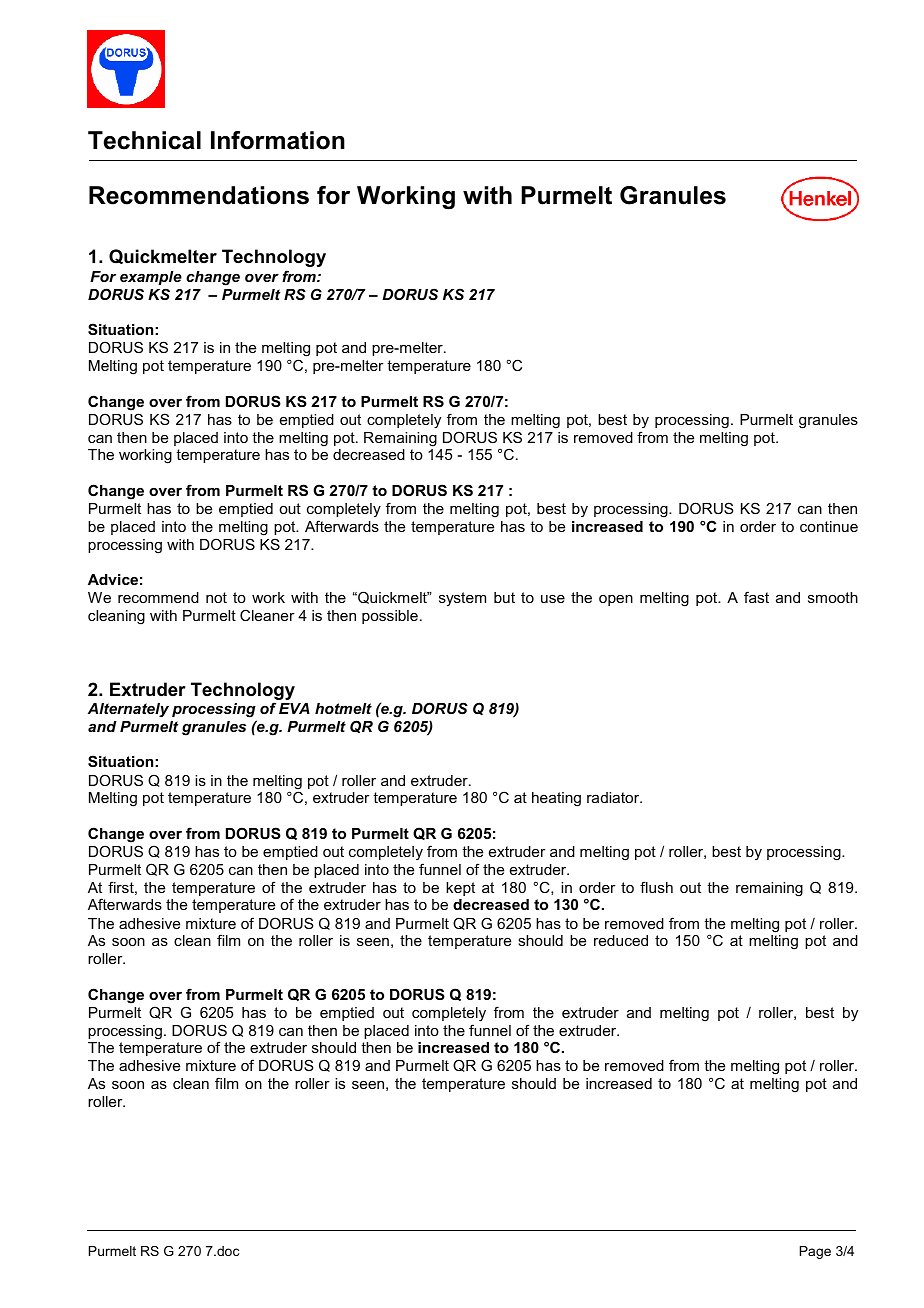 The width and height of the document is (924, 1308). I want to click on kept, so click(460, 889).
